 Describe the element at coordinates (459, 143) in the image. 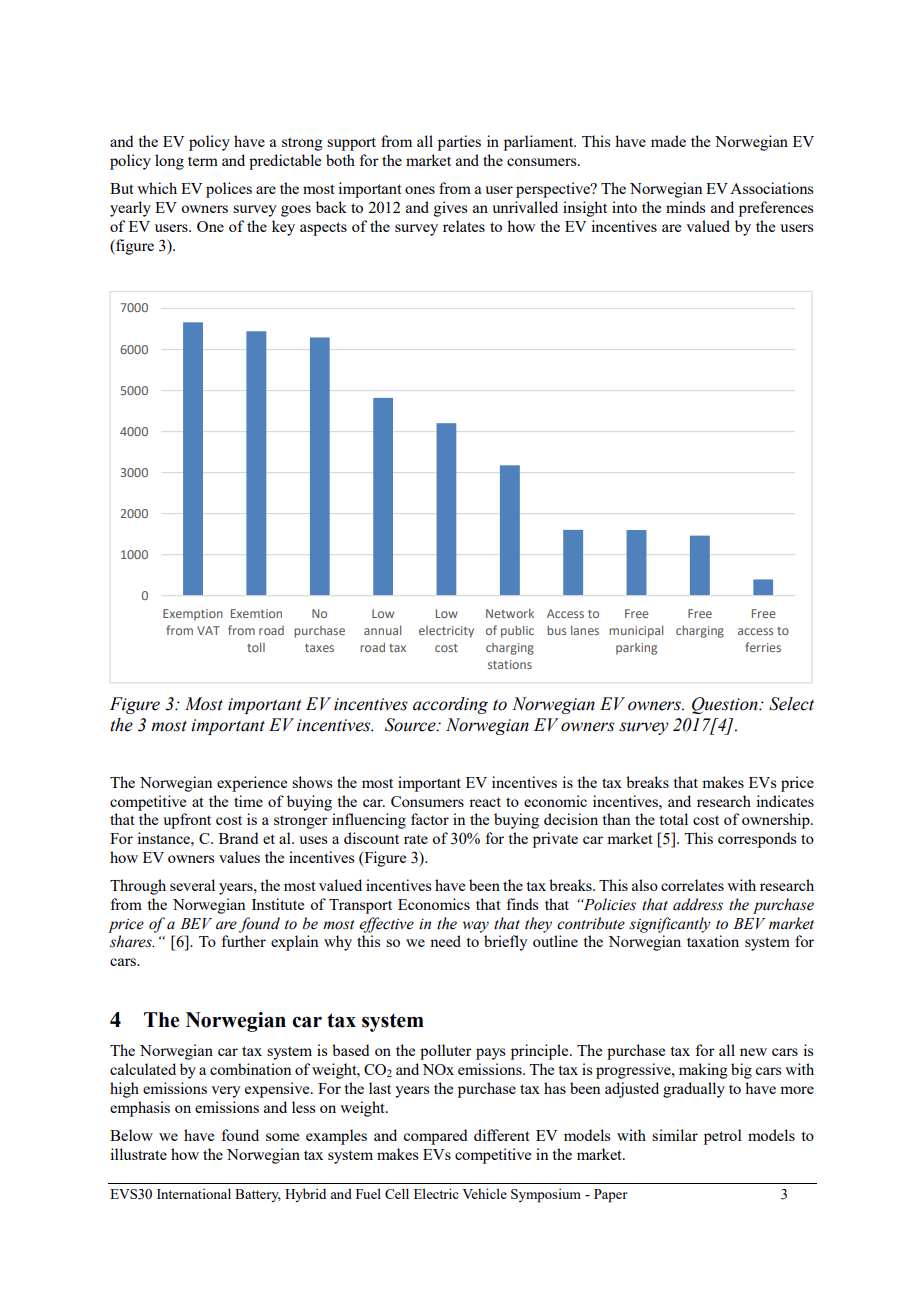

I see `parties` at that location.
